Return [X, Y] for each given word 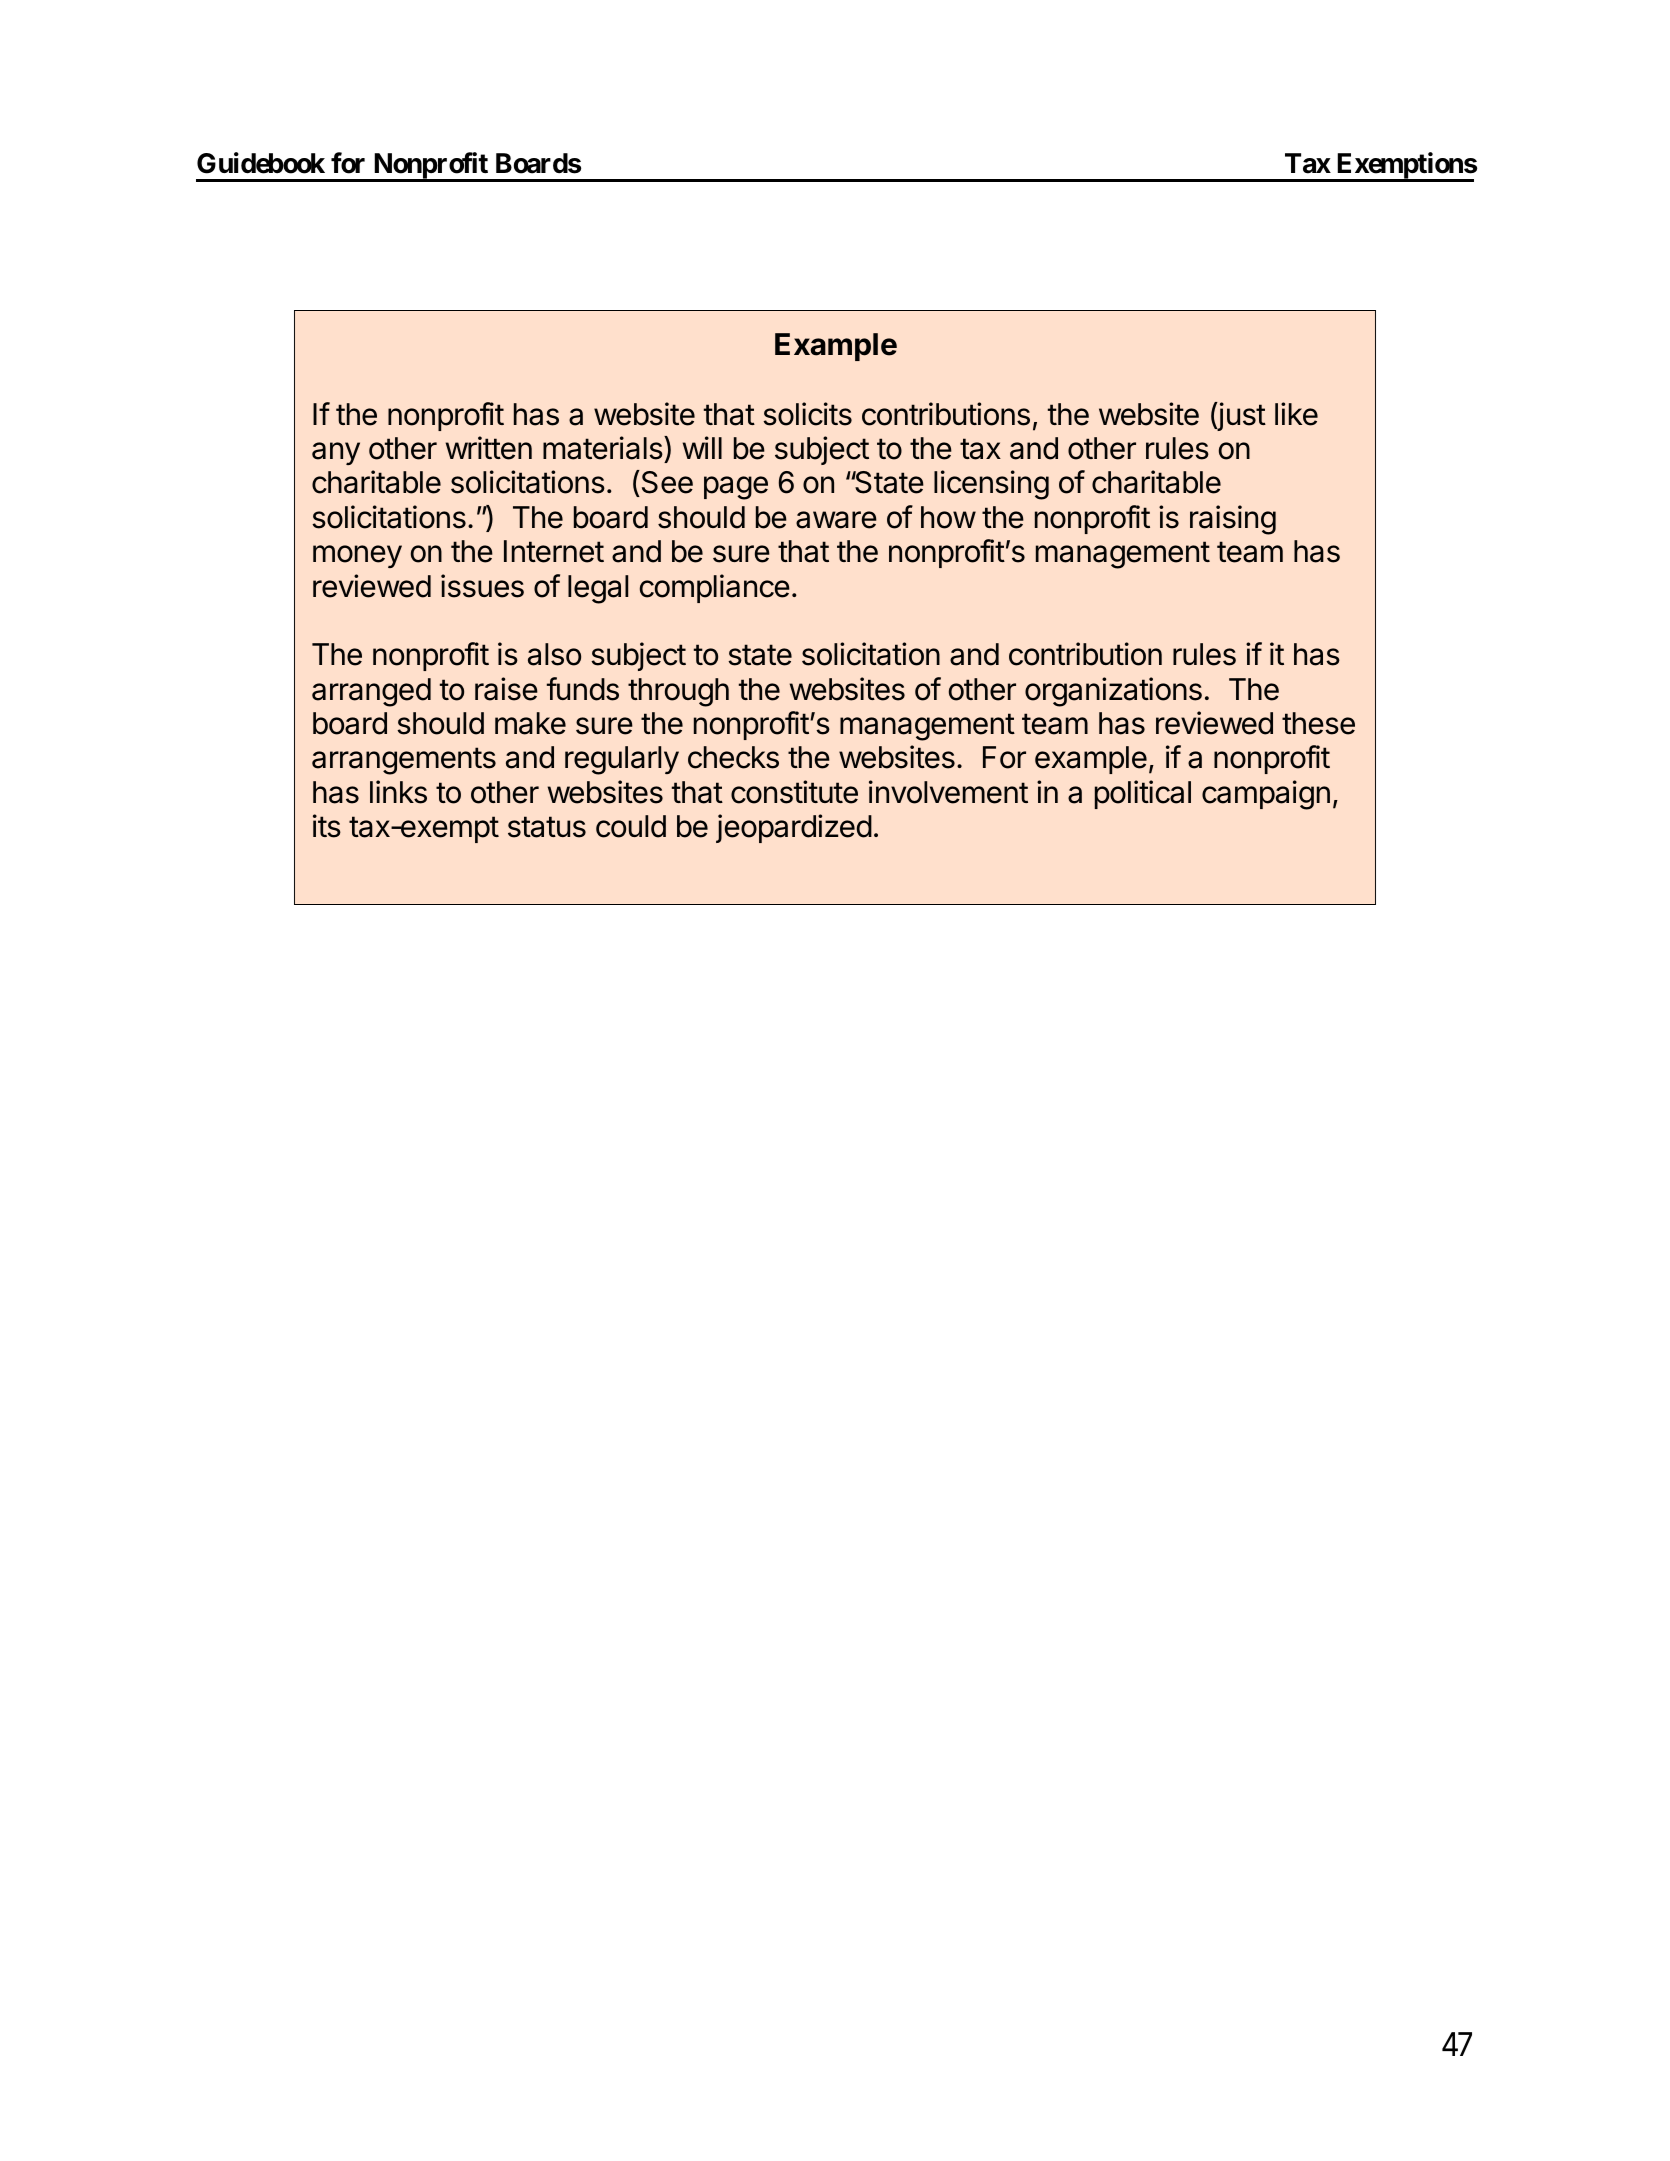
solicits [807, 414]
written [489, 448]
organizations [1113, 692]
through [678, 692]
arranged [371, 692]
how [948, 517]
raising [1233, 520]
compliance [715, 588]
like [1296, 414]
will [702, 447]
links [398, 792]
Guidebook [261, 163]
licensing [991, 485]
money [357, 556]
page [736, 488]
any [336, 453]
